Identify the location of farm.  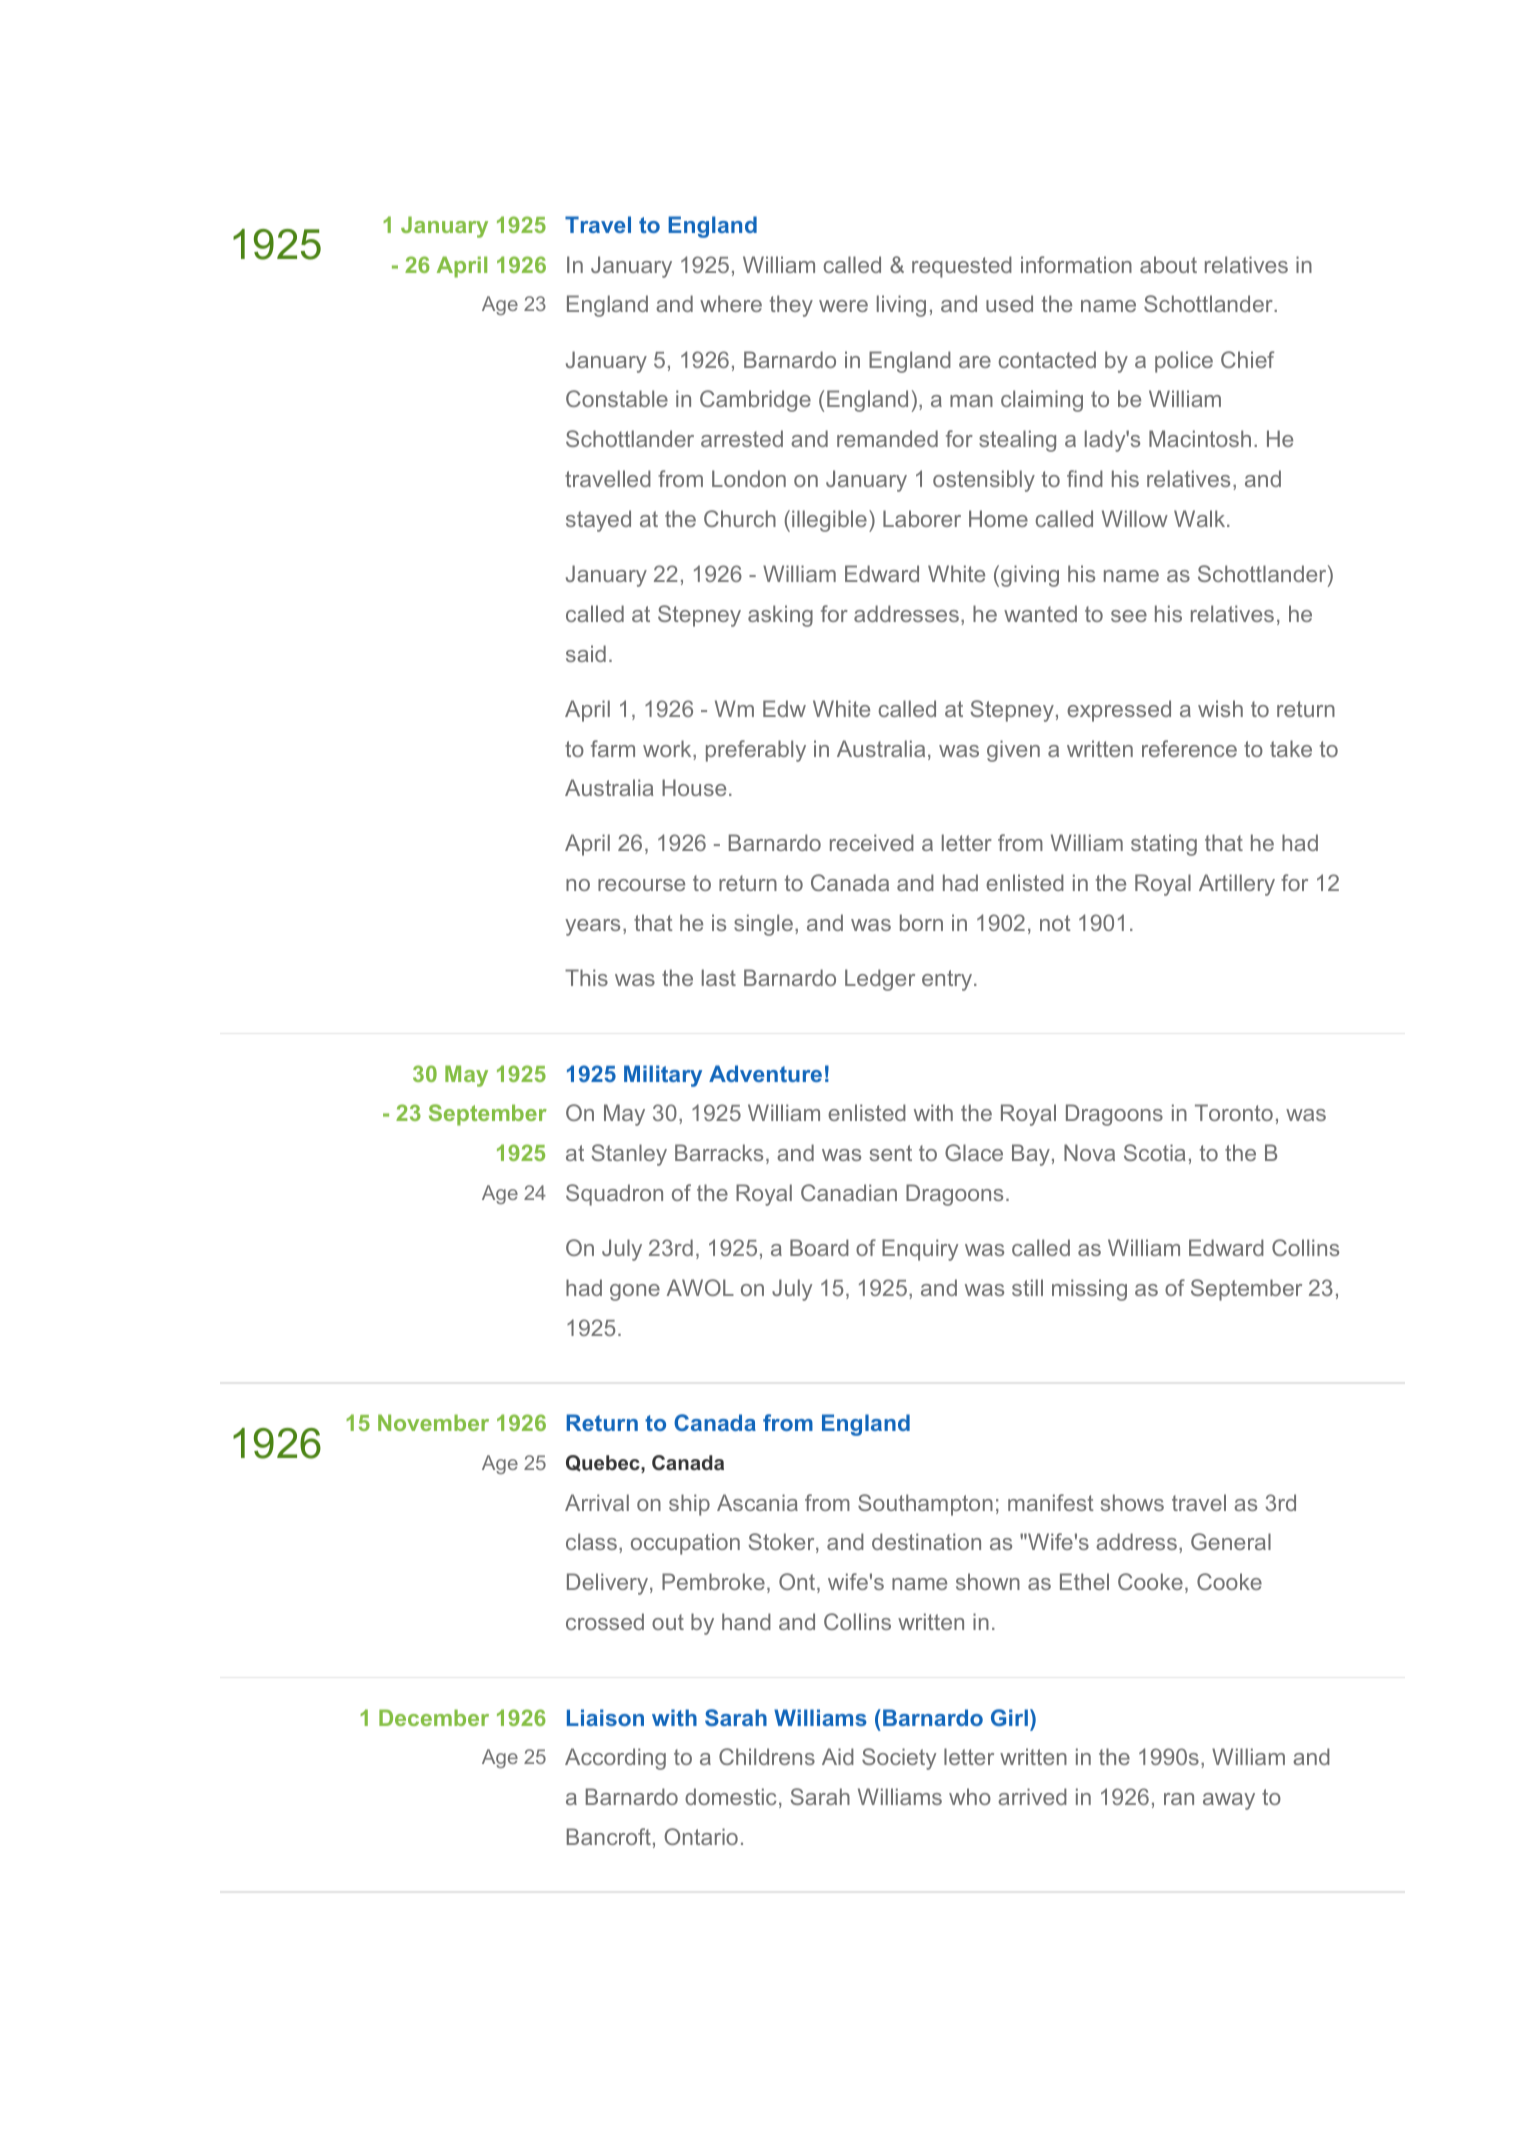
(613, 748).
